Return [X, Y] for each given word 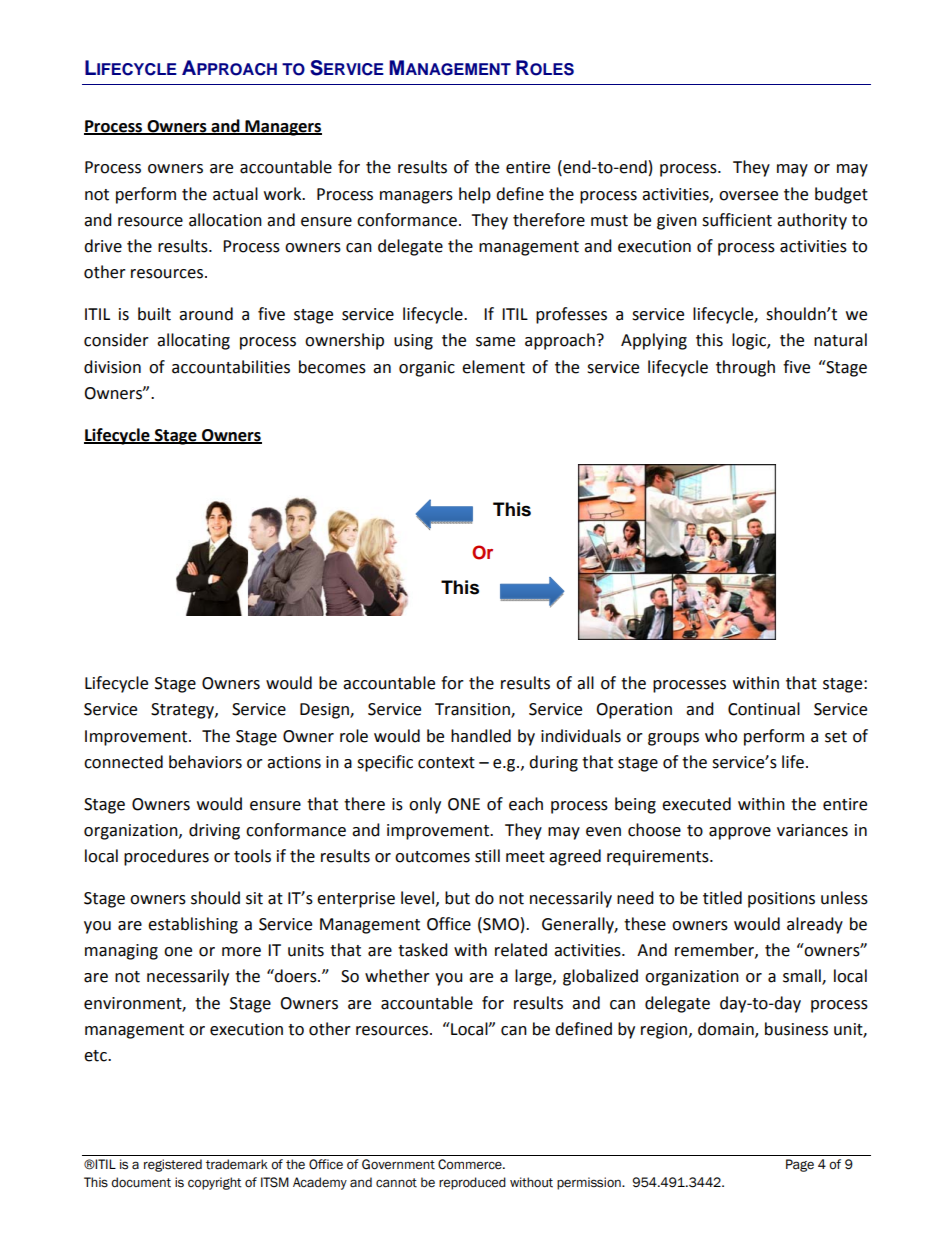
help [475, 195]
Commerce [471, 1164]
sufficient [737, 220]
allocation [225, 220]
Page [800, 1165]
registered [173, 1165]
